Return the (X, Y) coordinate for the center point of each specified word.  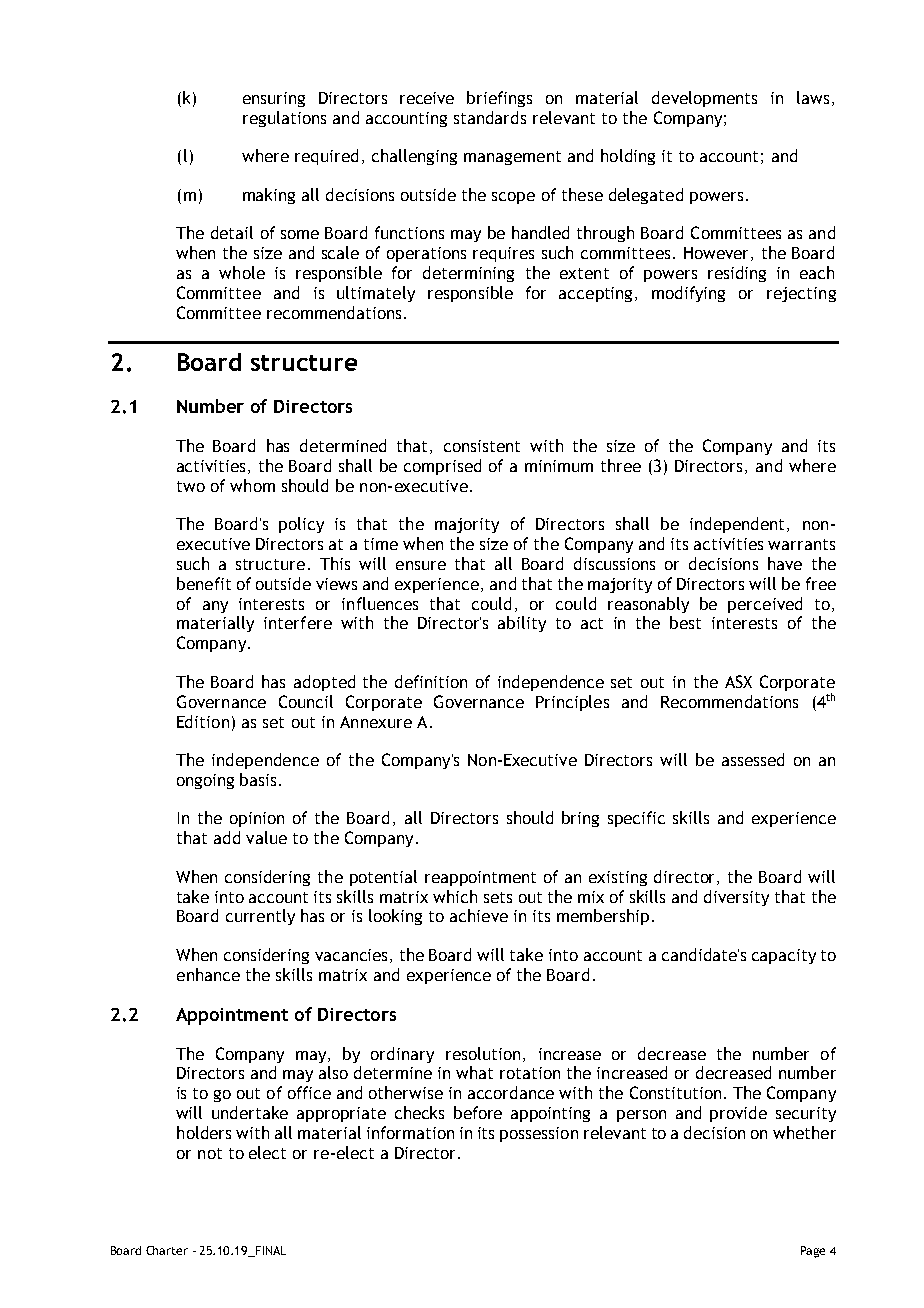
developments (704, 99)
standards (490, 117)
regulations (284, 119)
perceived (765, 605)
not (210, 1153)
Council (306, 701)
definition (431, 681)
